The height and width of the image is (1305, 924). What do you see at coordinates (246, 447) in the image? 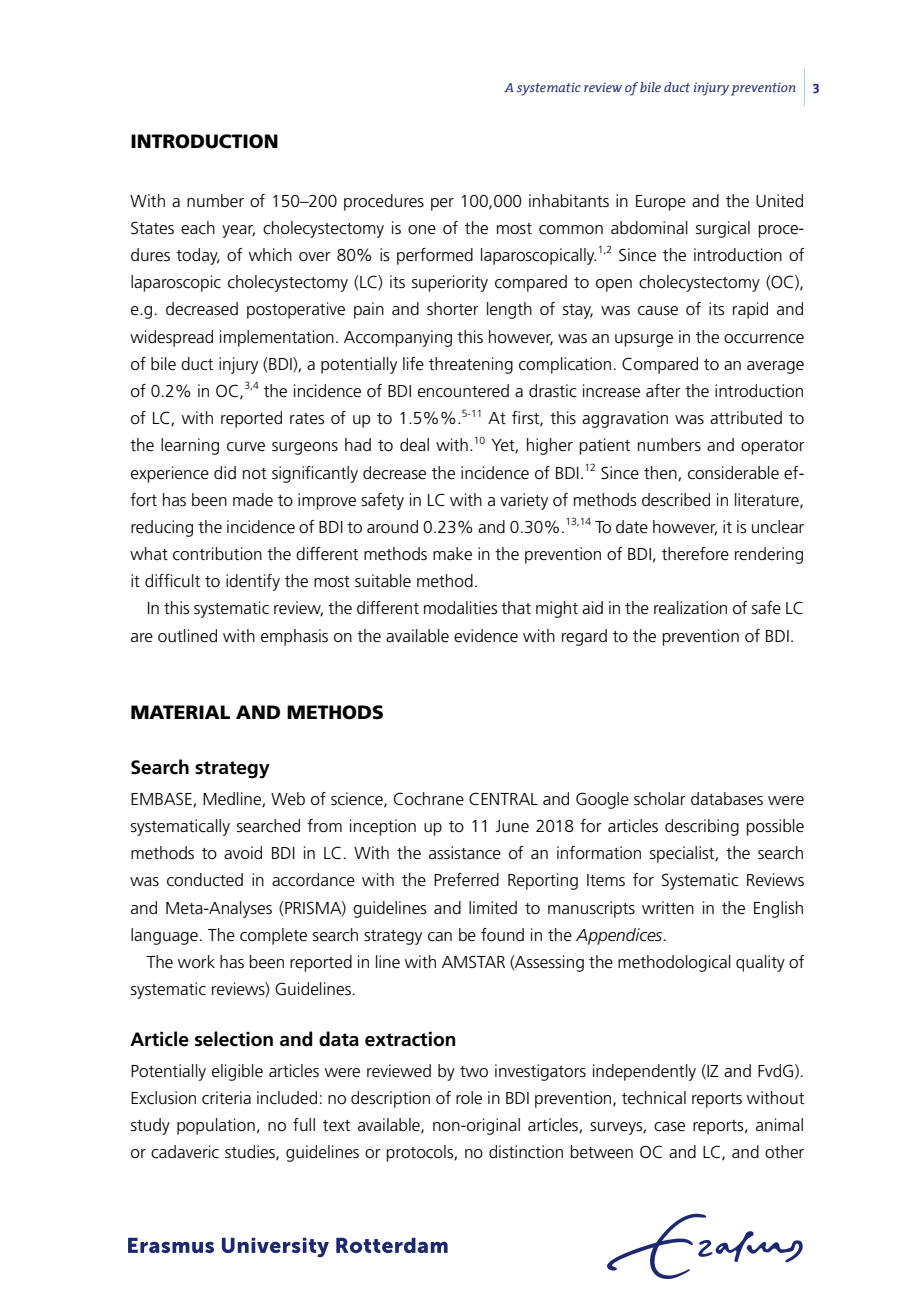
I see `curve` at bounding box center [246, 447].
